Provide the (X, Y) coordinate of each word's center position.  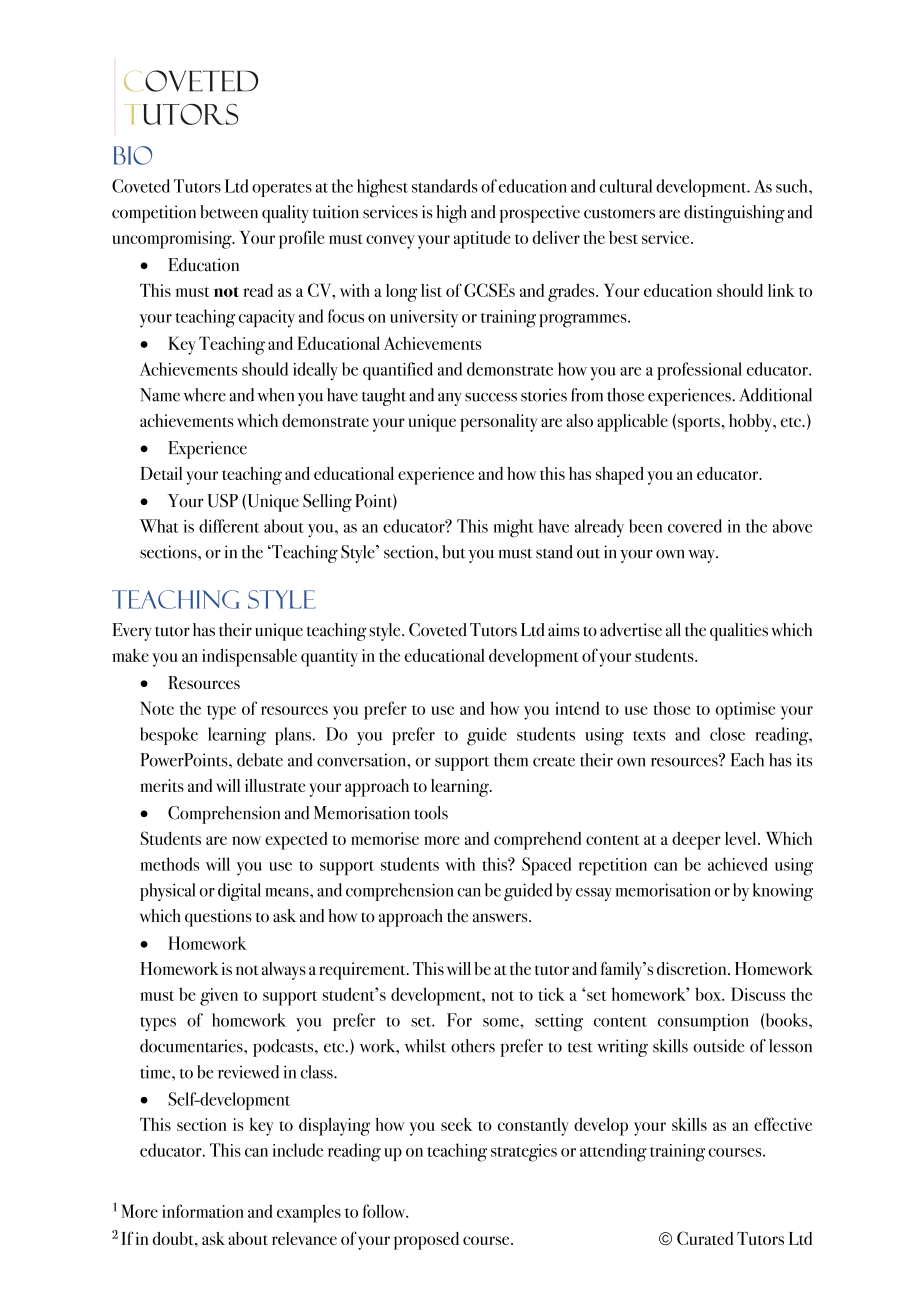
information (203, 1211)
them (511, 760)
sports (699, 424)
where (204, 395)
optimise (745, 711)
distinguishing (734, 214)
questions (218, 918)
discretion (693, 968)
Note (157, 708)
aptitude (482, 239)
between (229, 212)
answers (501, 918)
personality (498, 423)
